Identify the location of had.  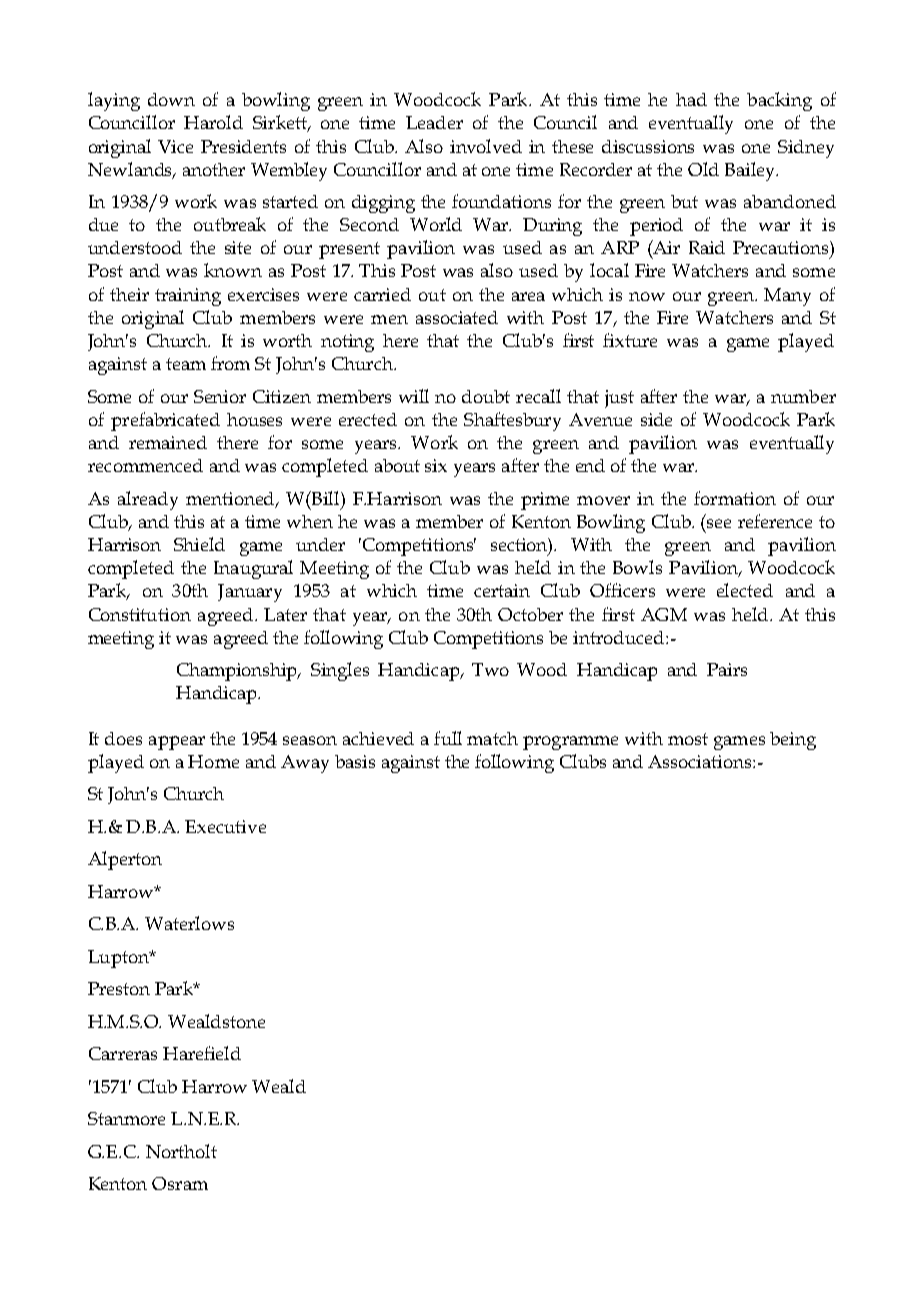
(691, 99).
